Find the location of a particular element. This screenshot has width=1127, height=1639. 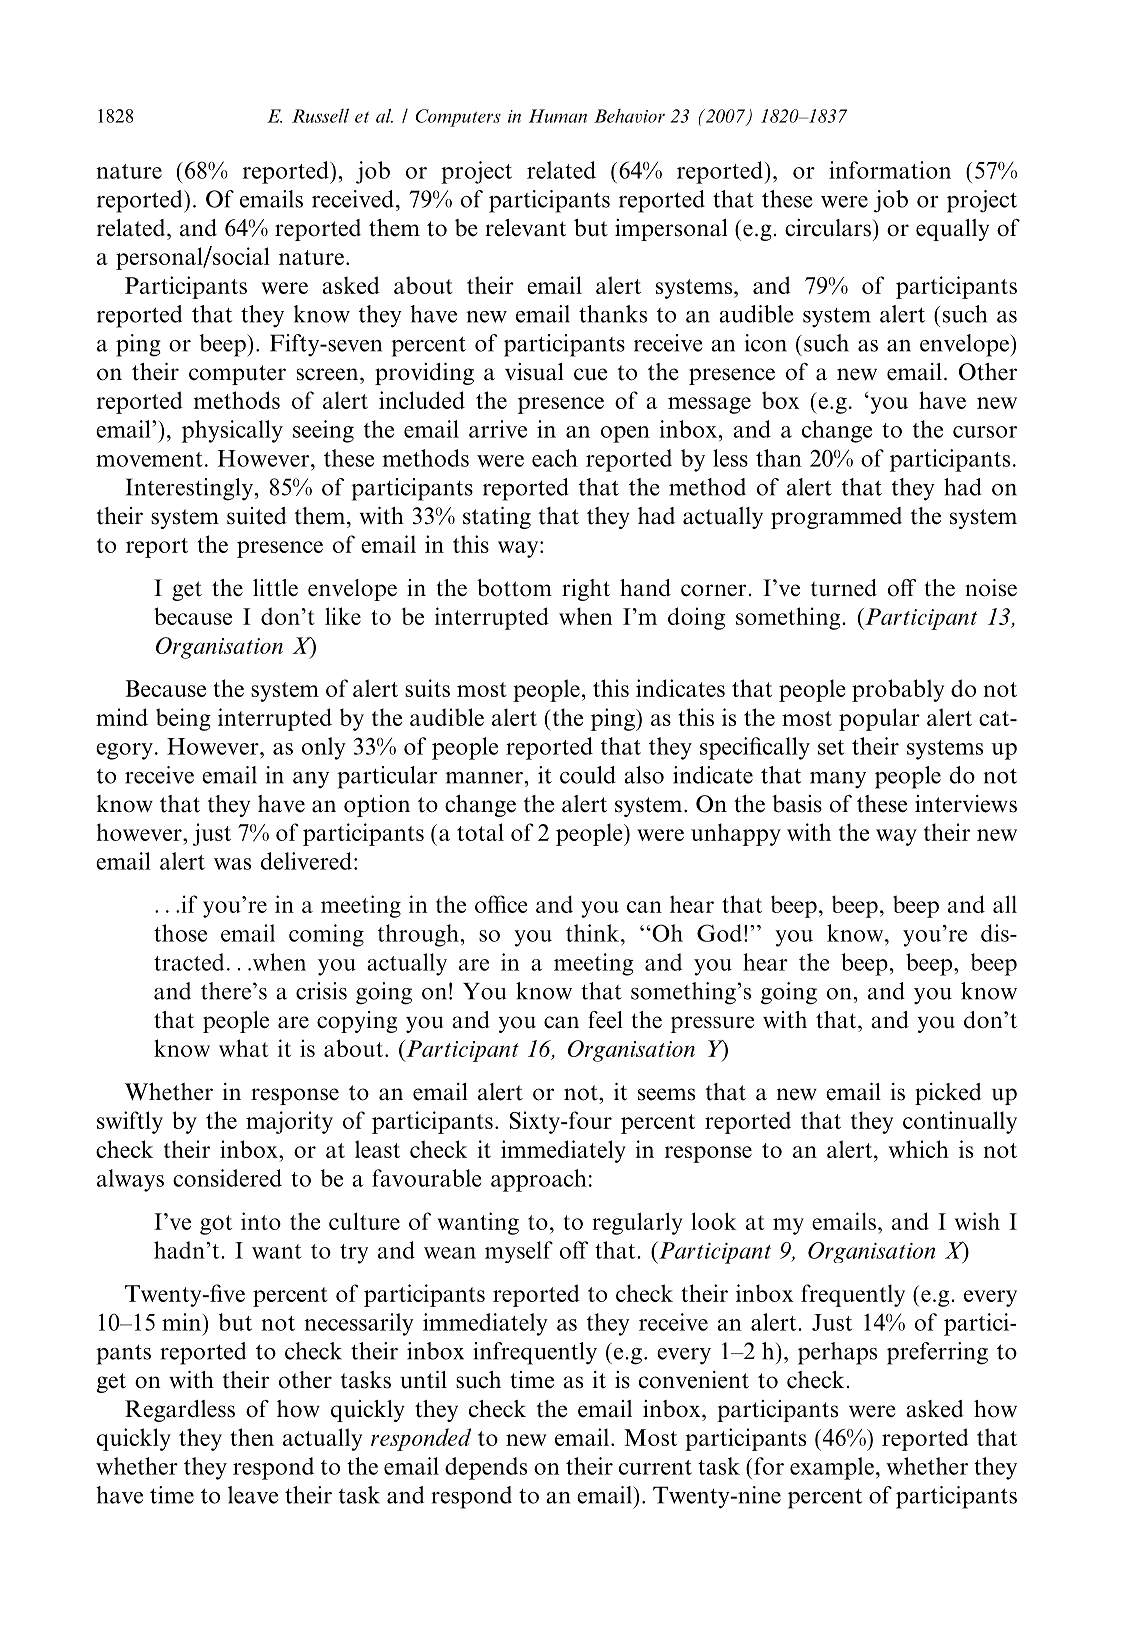

example is located at coordinates (832, 1468).
